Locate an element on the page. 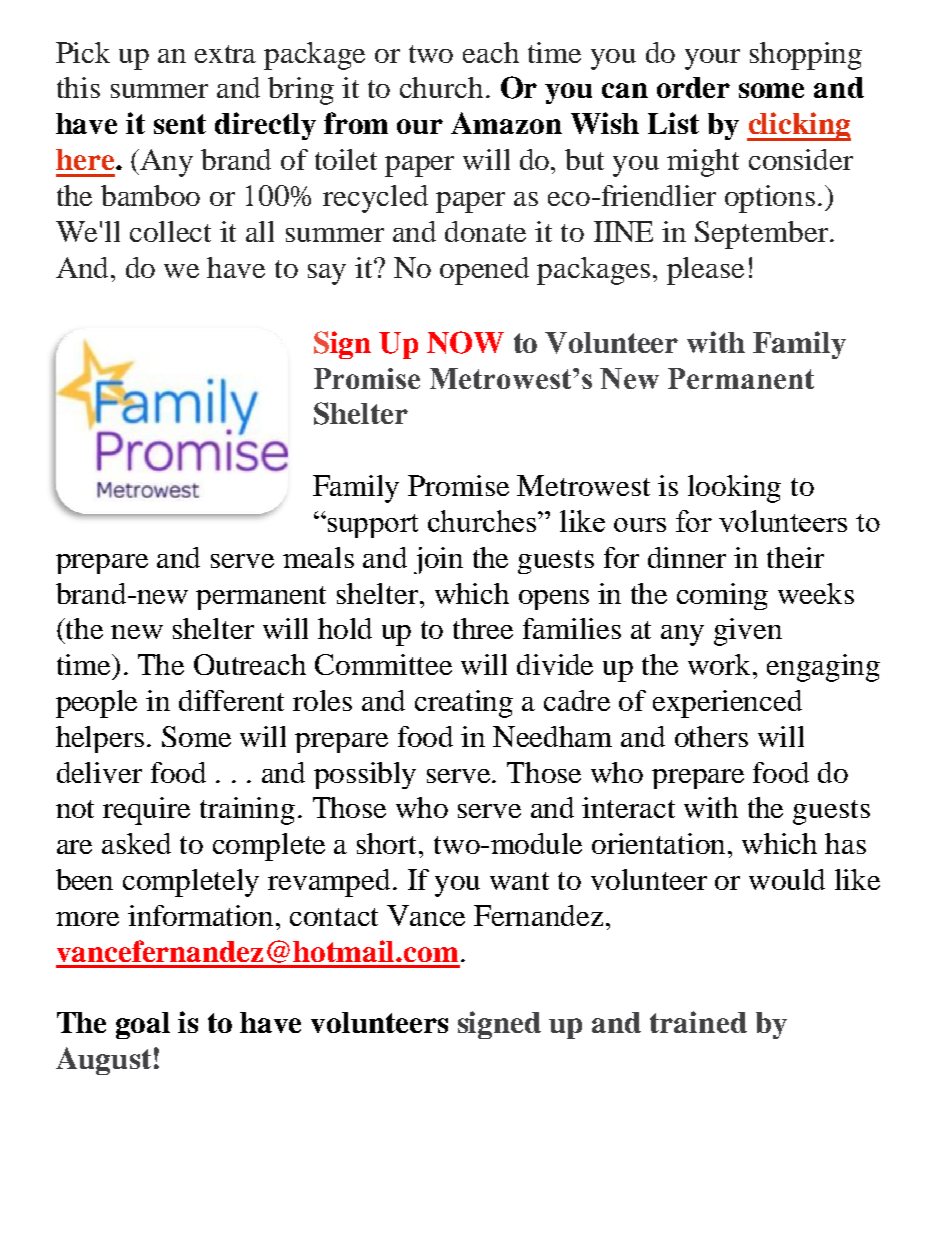  goal is located at coordinates (143, 1025).
